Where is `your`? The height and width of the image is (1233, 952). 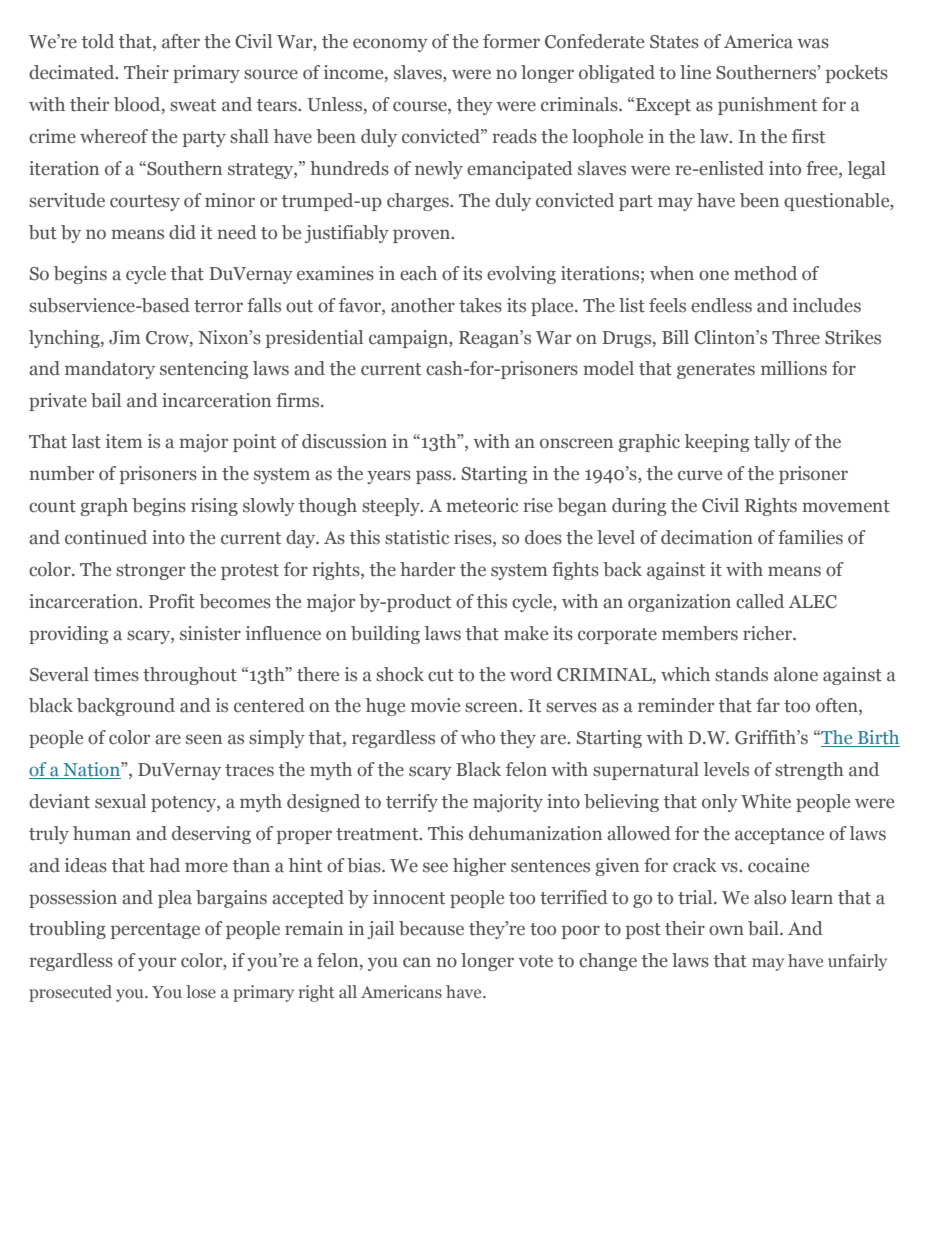 your is located at coordinates (157, 964).
